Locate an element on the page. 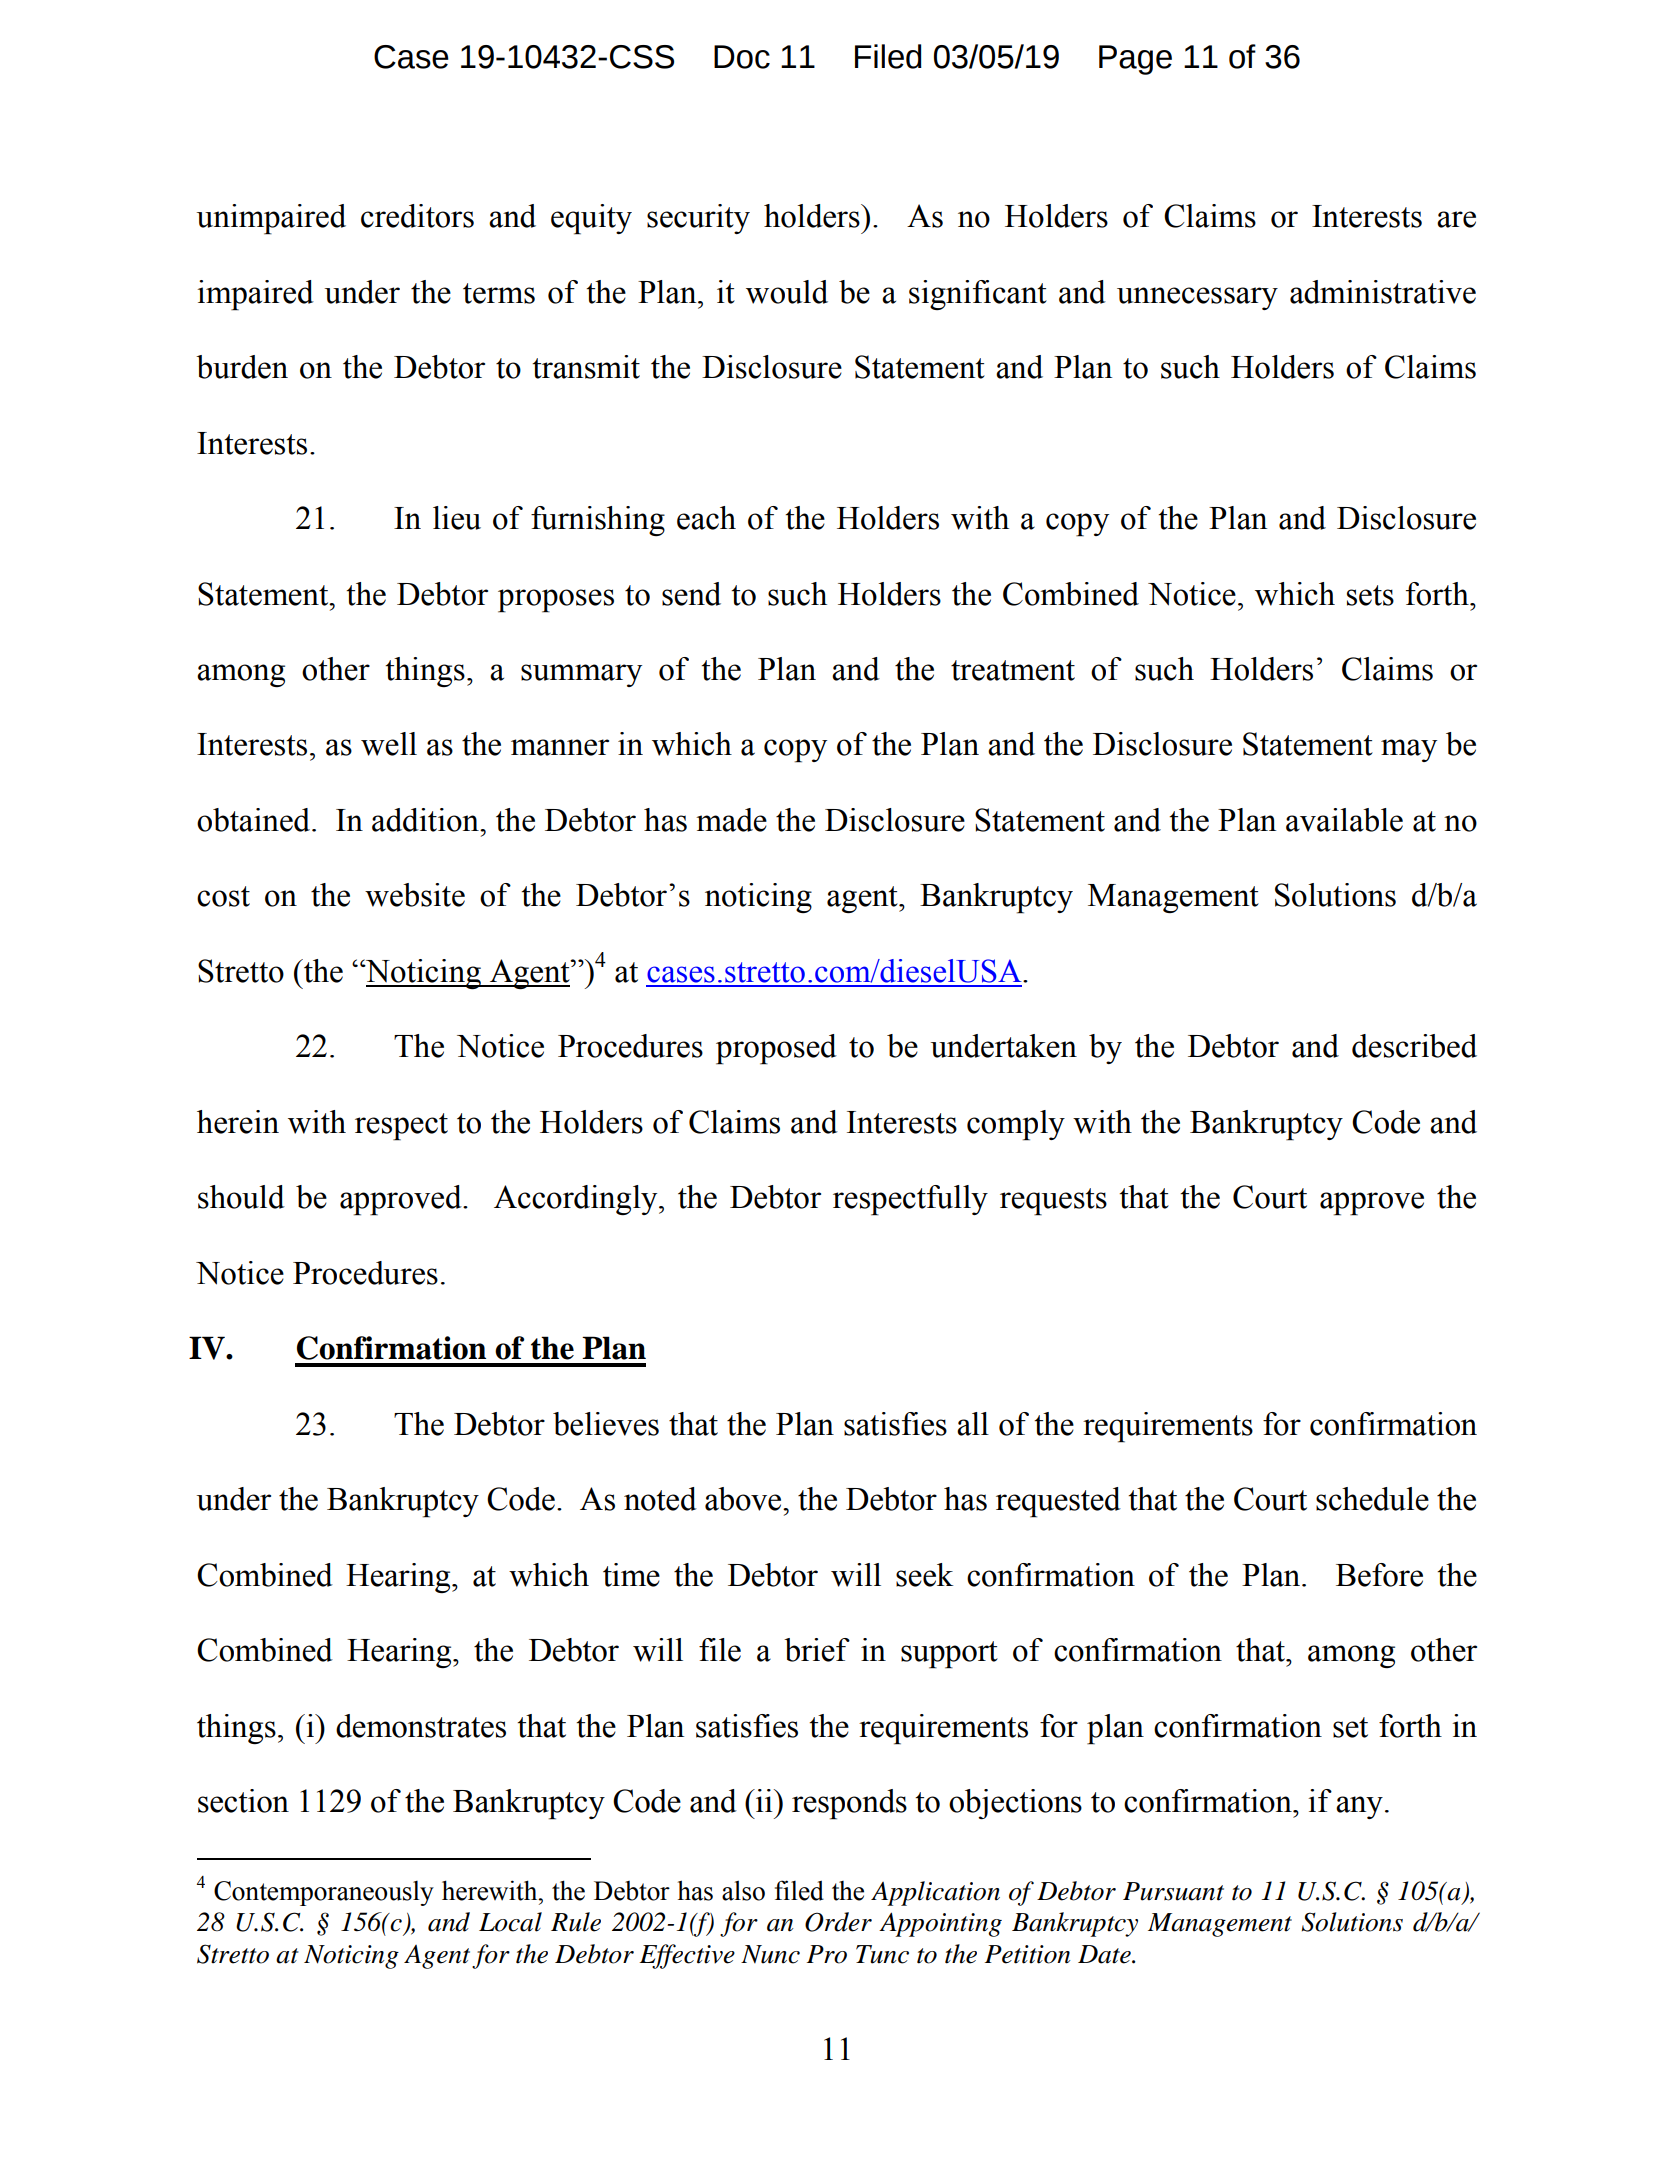 The width and height of the page is (1674, 2166). website is located at coordinates (415, 895).
